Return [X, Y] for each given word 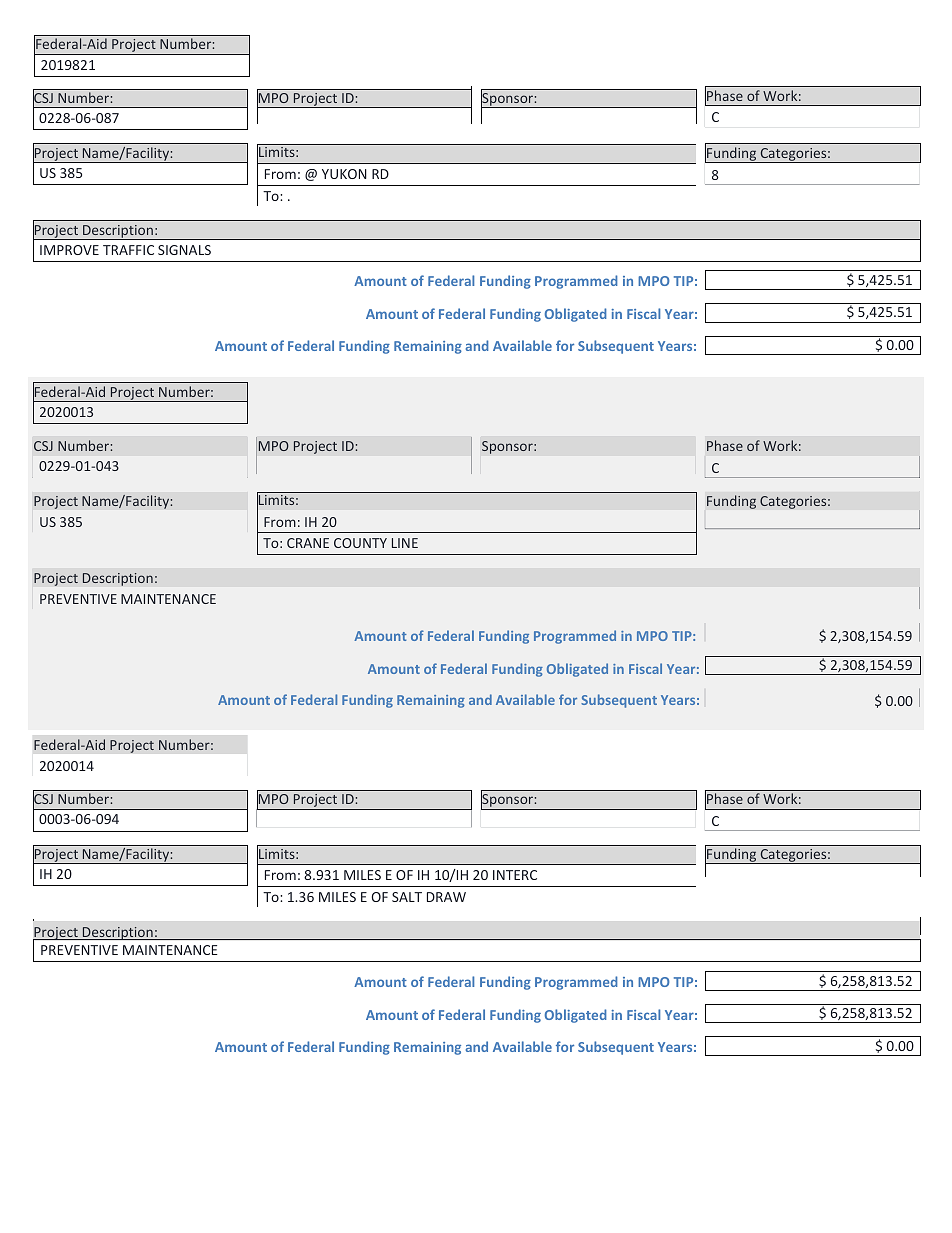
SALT [407, 897]
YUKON [344, 174]
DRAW [446, 897]
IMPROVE [69, 250]
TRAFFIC [128, 250]
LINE [405, 543]
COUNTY [360, 543]
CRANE [308, 543]
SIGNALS [184, 250]
